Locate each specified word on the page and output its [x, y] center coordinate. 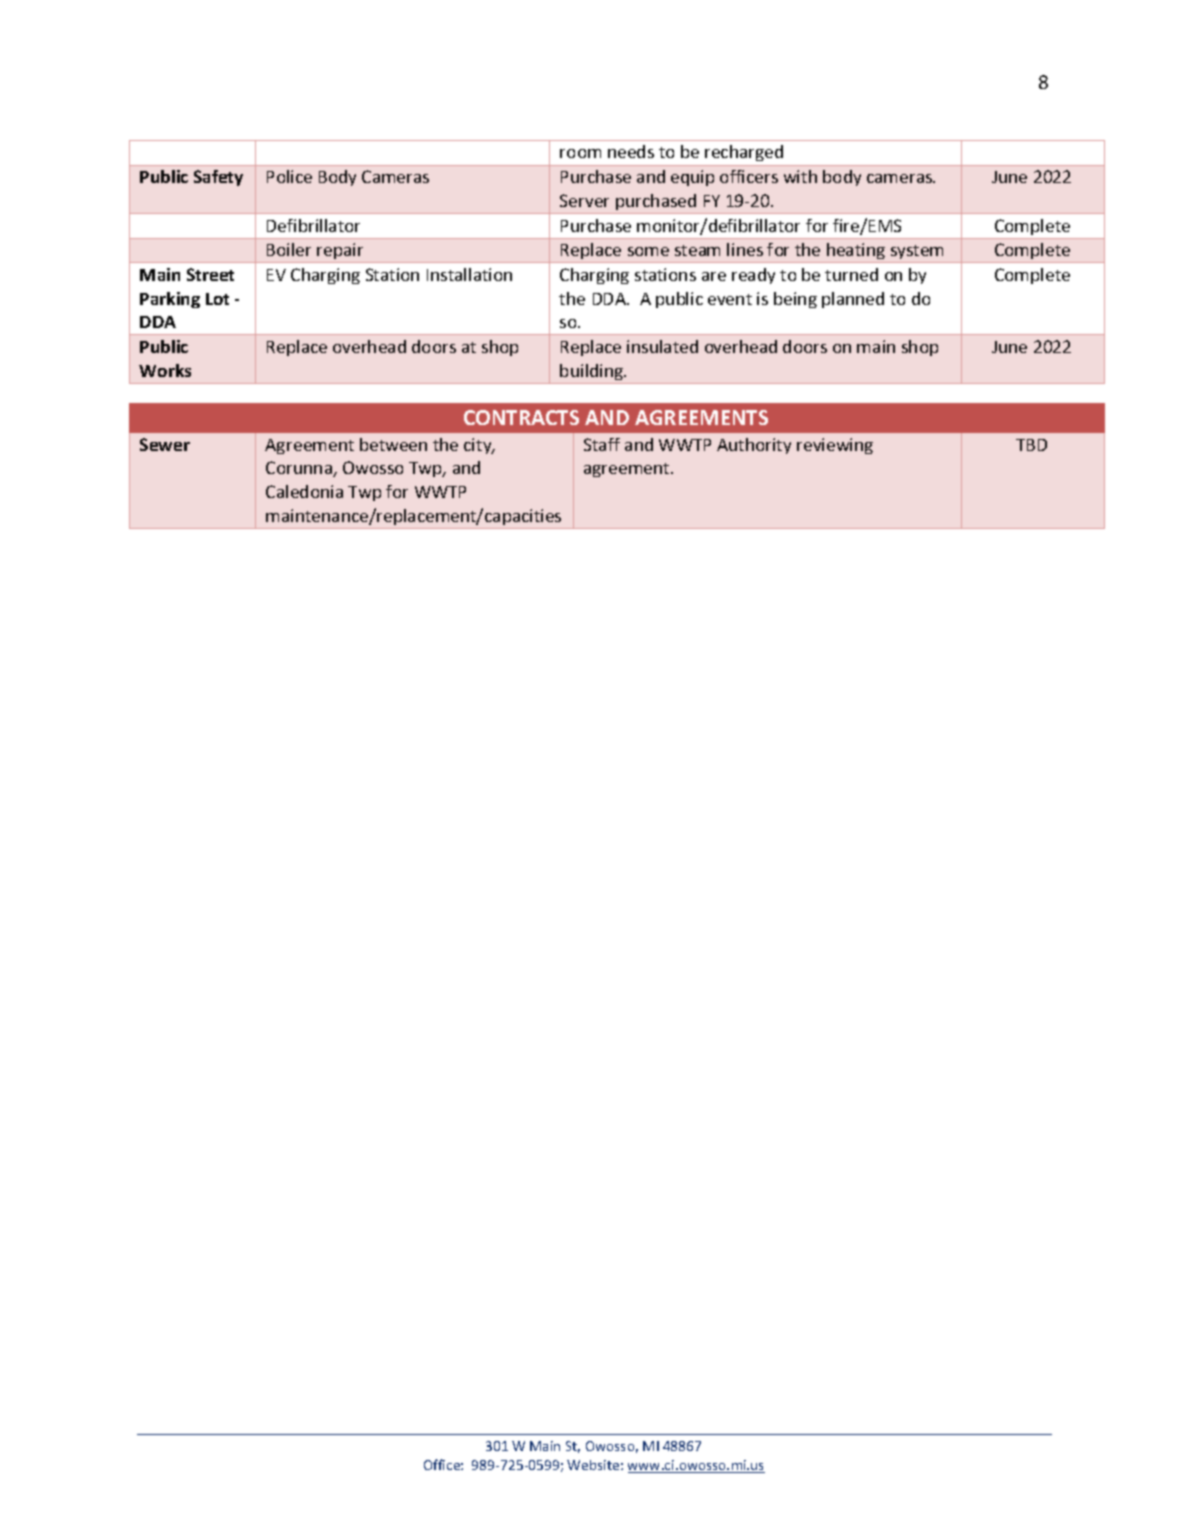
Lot [217, 299]
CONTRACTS [521, 417]
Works [165, 370]
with [800, 176]
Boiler [289, 249]
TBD [1031, 445]
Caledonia [304, 491]
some [648, 251]
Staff [602, 444]
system [917, 254]
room [580, 153]
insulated [662, 346]
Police [289, 176]
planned [853, 300]
